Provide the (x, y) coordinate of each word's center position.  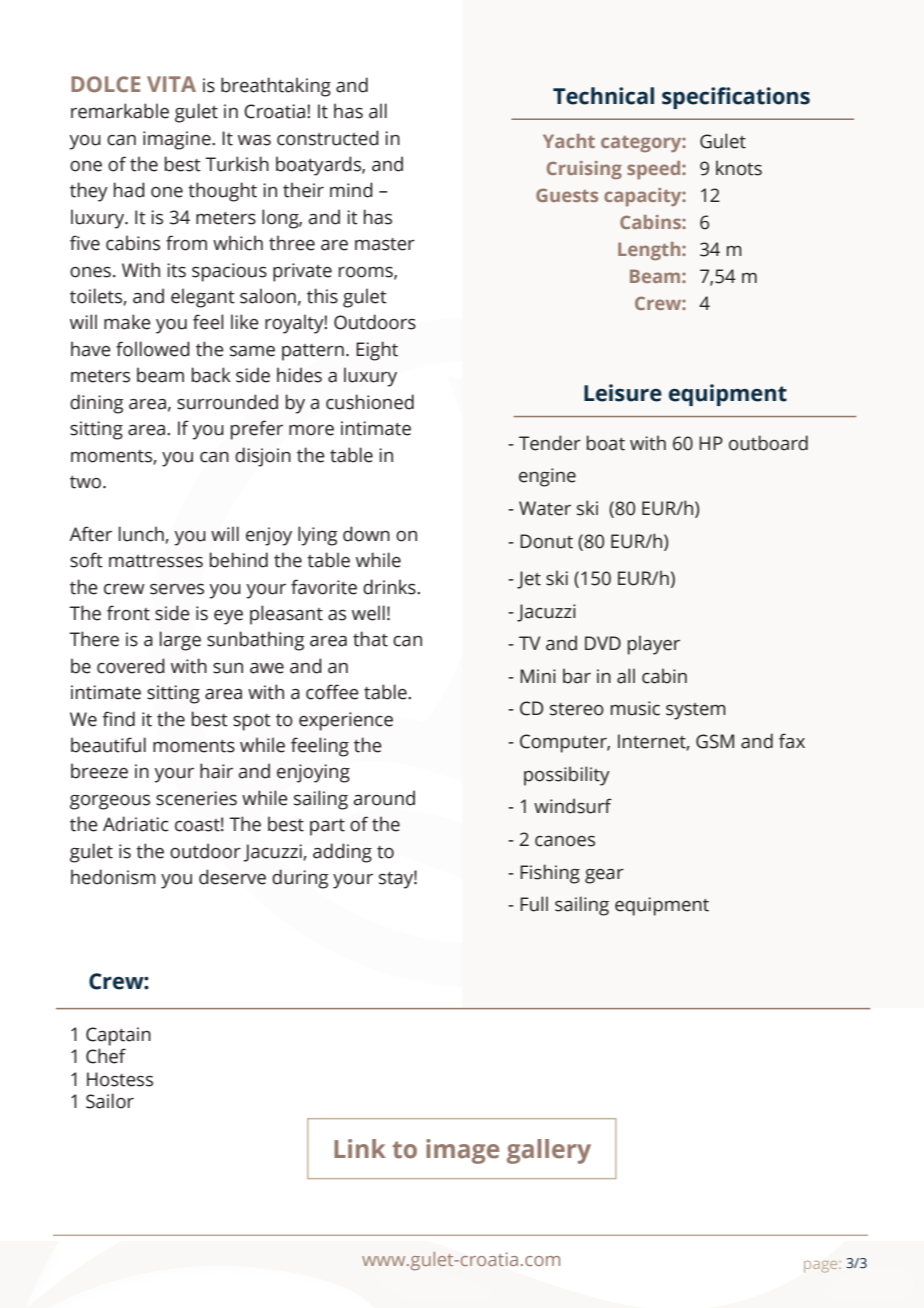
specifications (736, 98)
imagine (178, 140)
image (462, 1151)
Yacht (569, 141)
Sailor (110, 1101)
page (822, 1267)
